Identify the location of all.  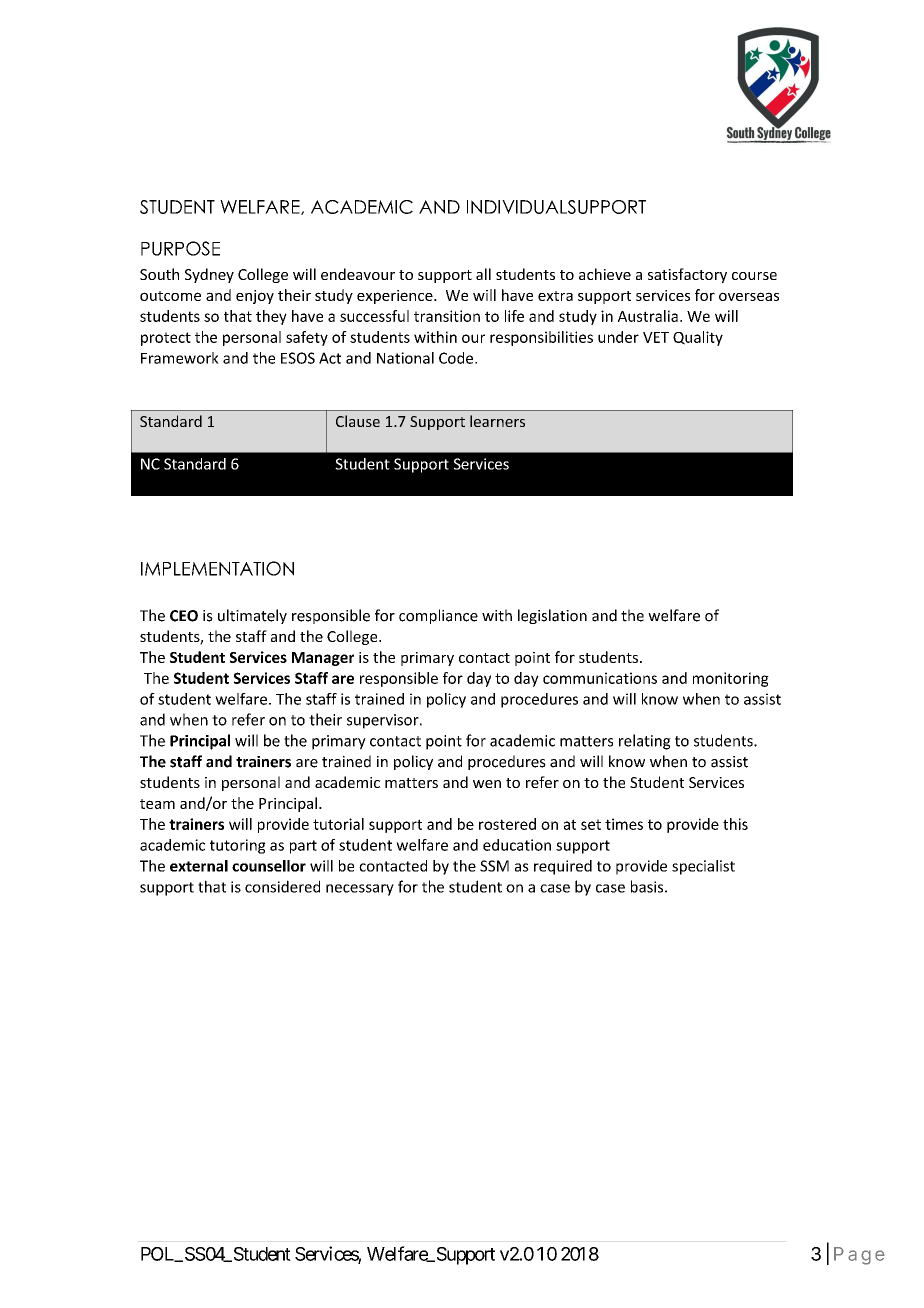
(483, 274).
